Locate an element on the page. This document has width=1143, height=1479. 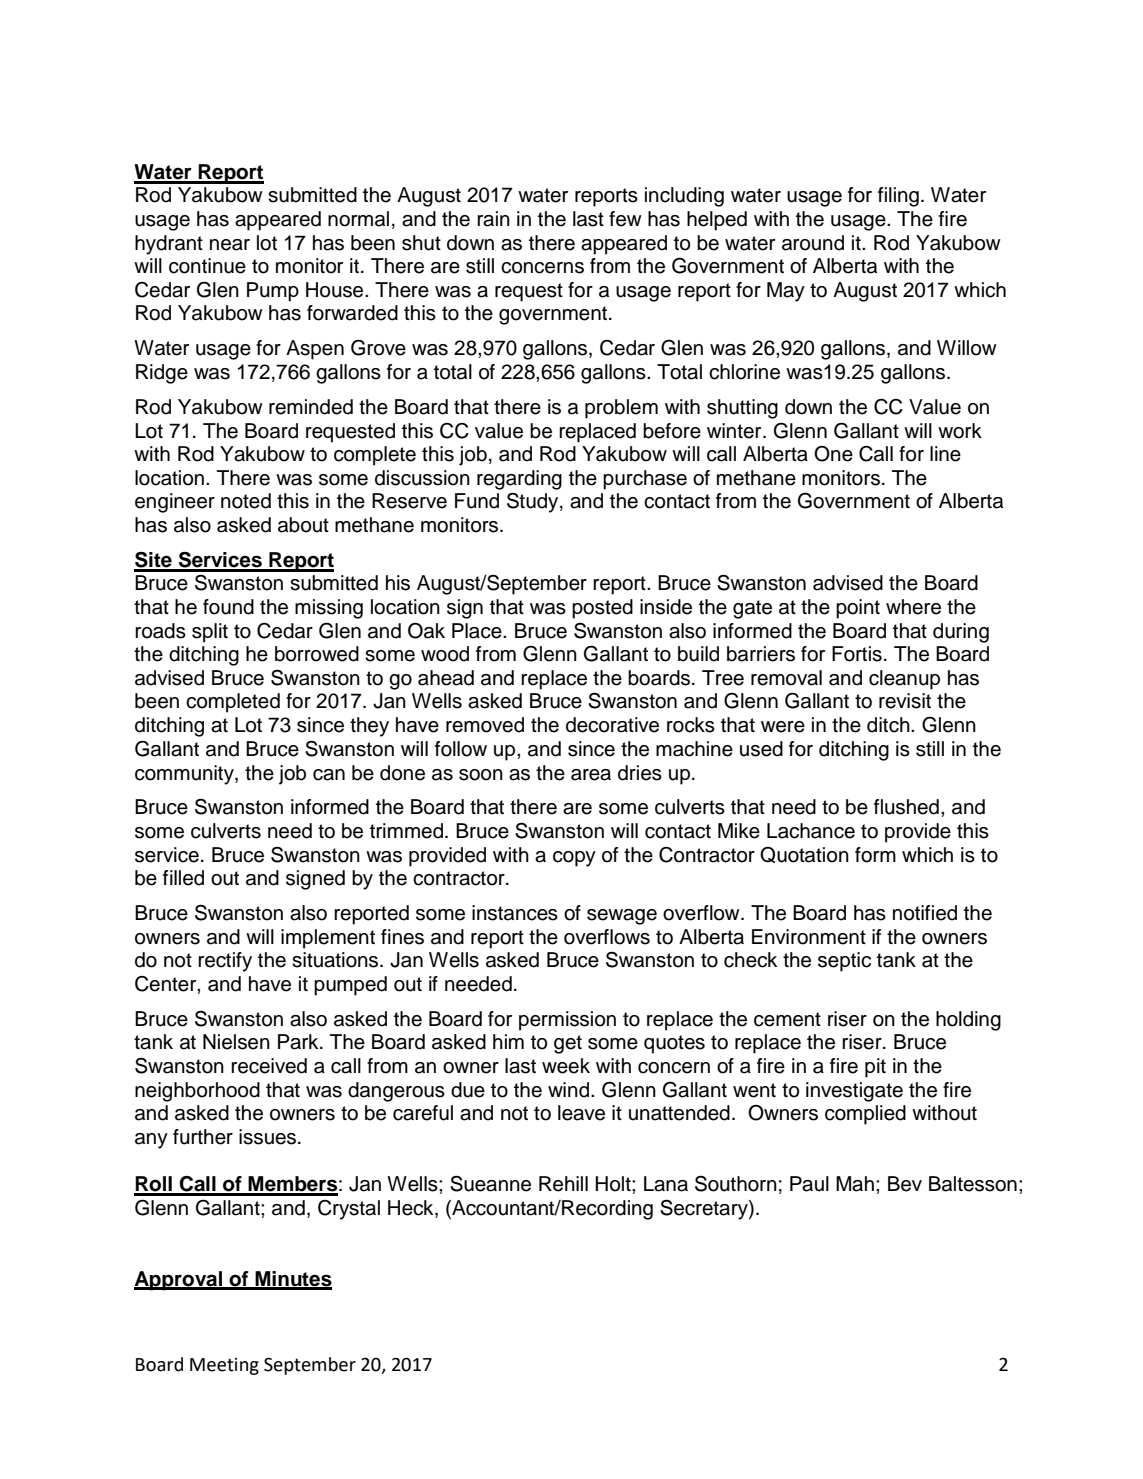
line is located at coordinates (945, 454).
